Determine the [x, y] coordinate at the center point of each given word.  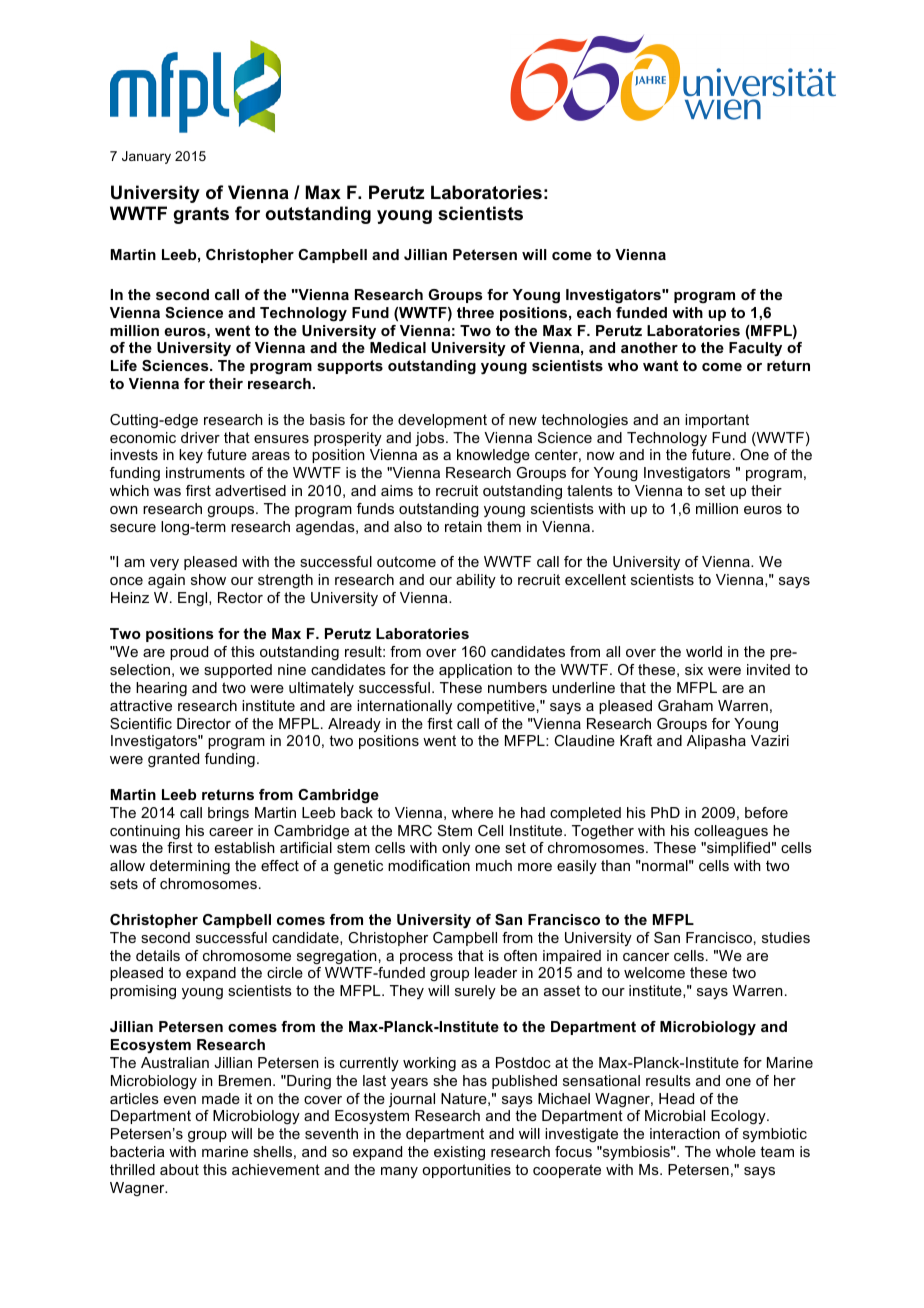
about [179, 1169]
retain [463, 526]
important [717, 421]
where [472, 812]
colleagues [731, 832]
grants [201, 215]
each [594, 312]
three [475, 312]
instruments [205, 472]
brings [228, 814]
